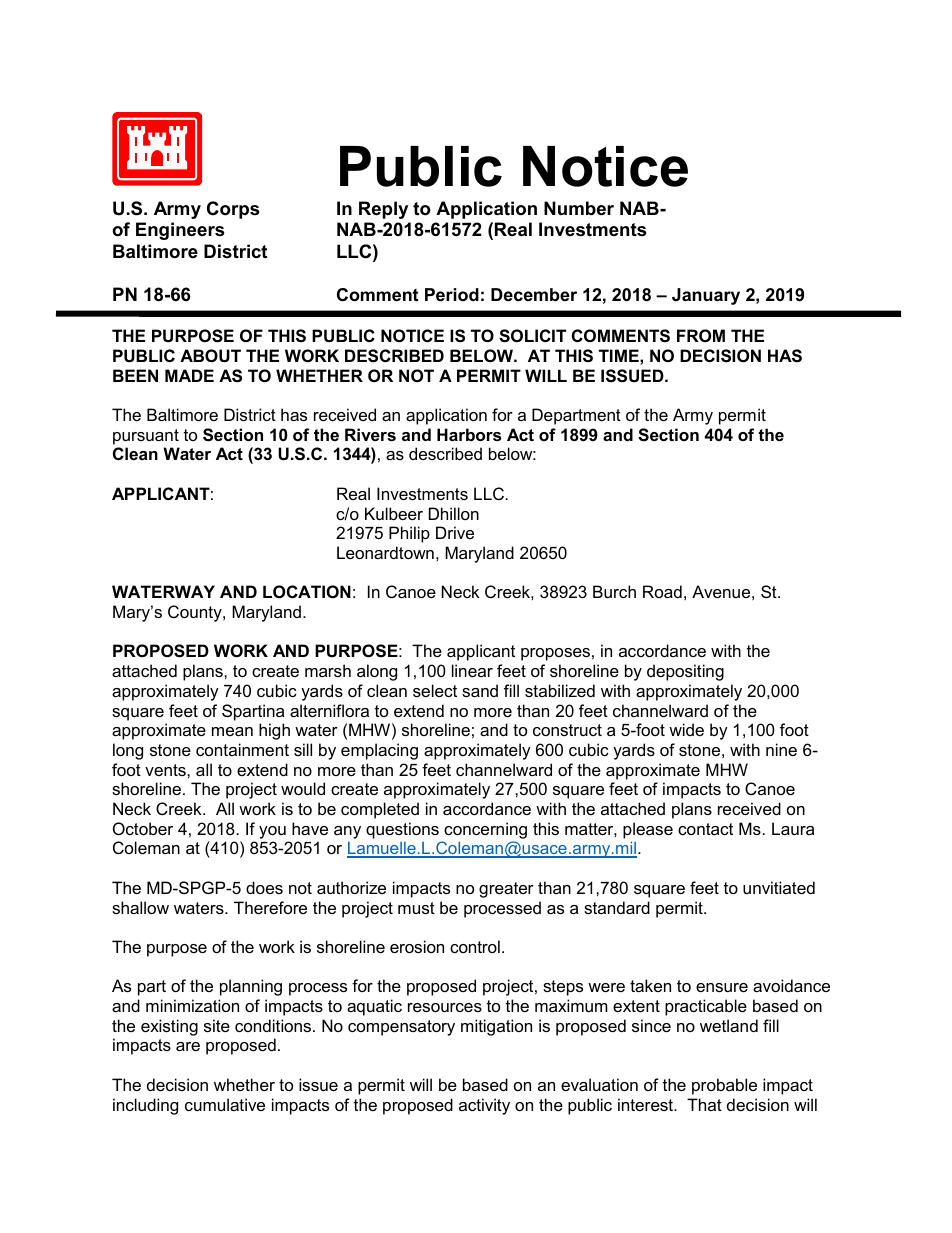 The image size is (952, 1233). What do you see at coordinates (662, 591) in the document?
I see `Road` at bounding box center [662, 591].
